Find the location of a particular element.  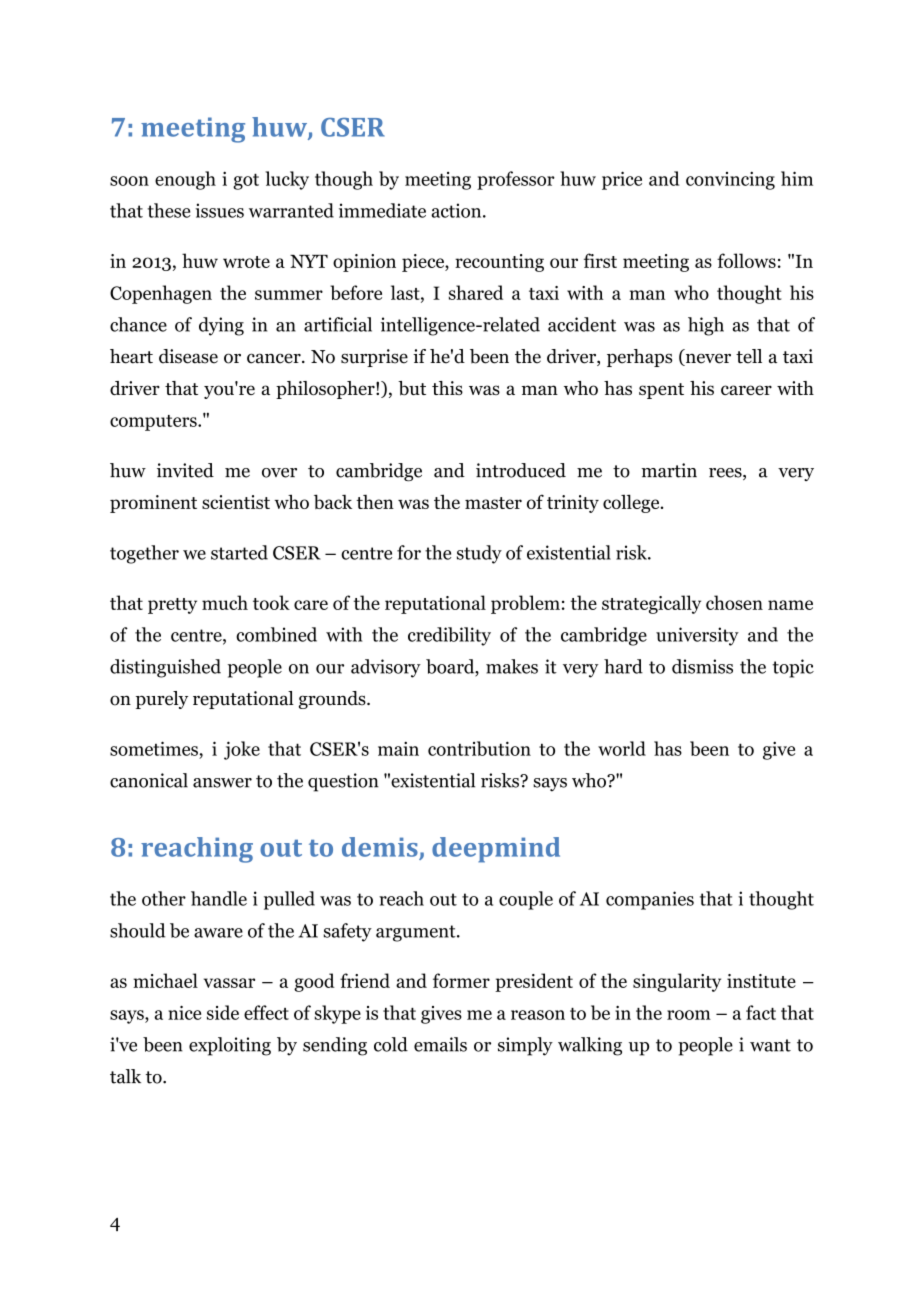

emails is located at coordinates (440, 1044).
